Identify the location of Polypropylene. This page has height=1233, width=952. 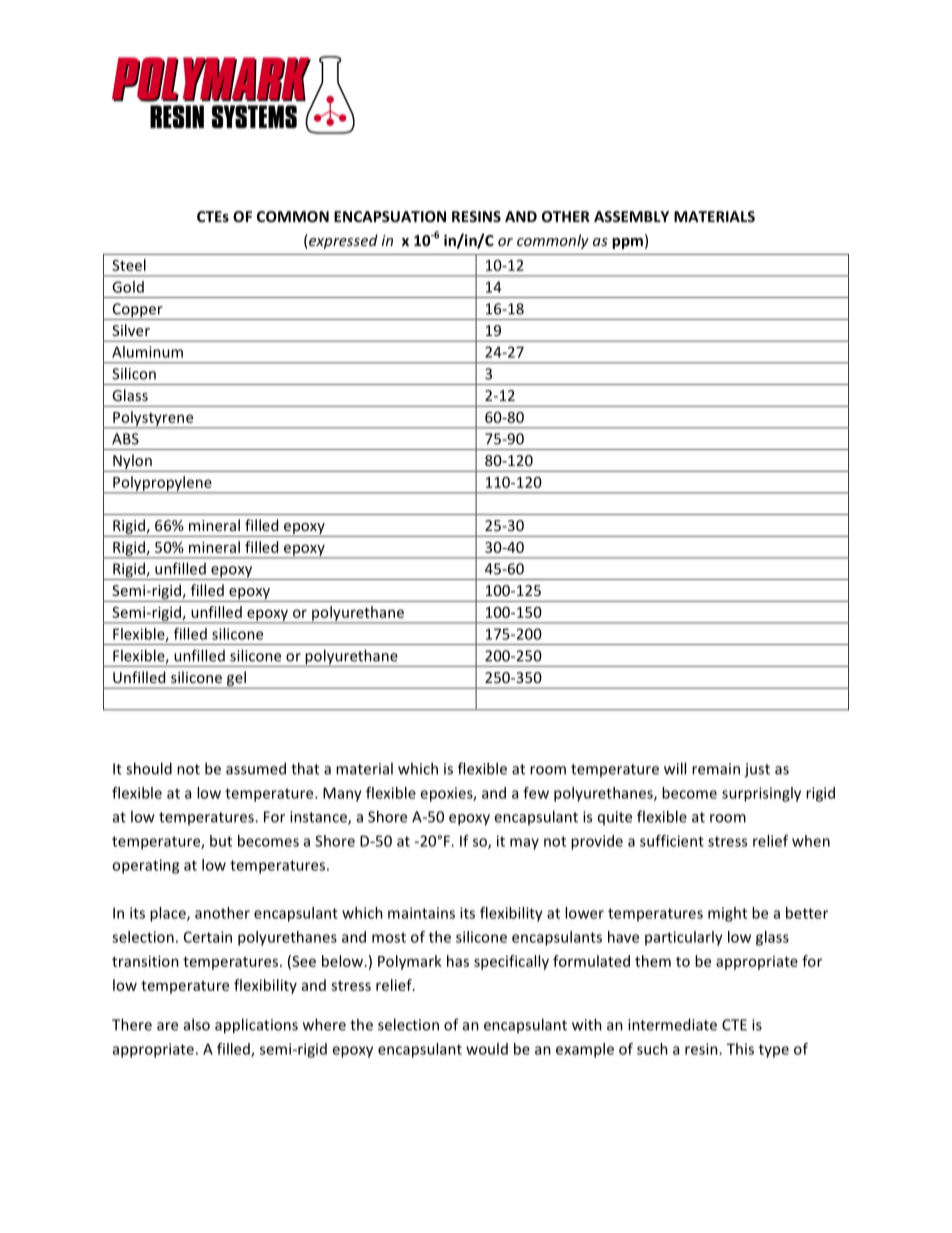
(162, 484).
